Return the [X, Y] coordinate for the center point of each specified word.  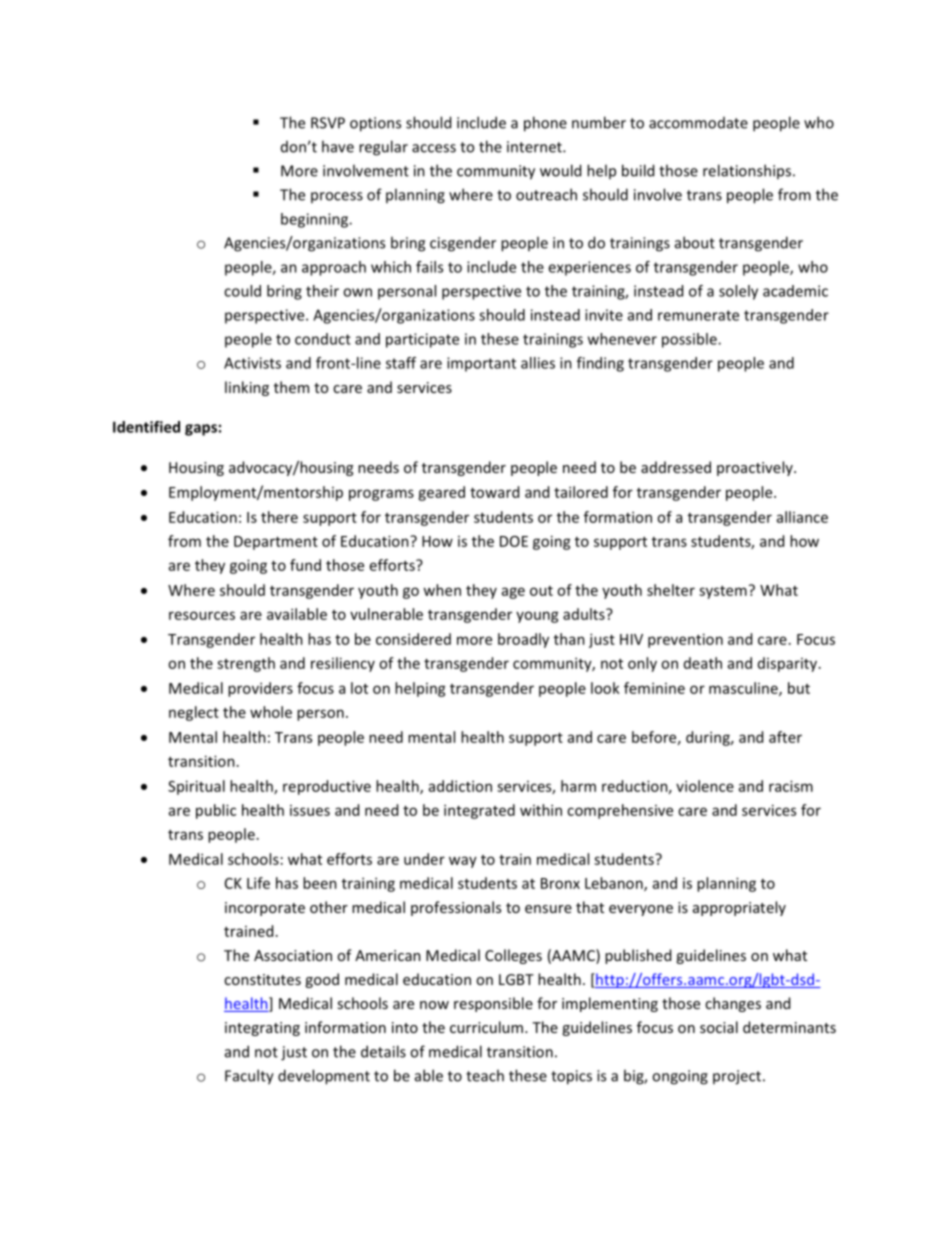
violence [705, 786]
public [216, 811]
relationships [748, 171]
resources [202, 615]
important [481, 364]
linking [247, 388]
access [434, 148]
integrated [479, 811]
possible [690, 340]
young [537, 617]
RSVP [328, 123]
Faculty [249, 1077]
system [723, 592]
